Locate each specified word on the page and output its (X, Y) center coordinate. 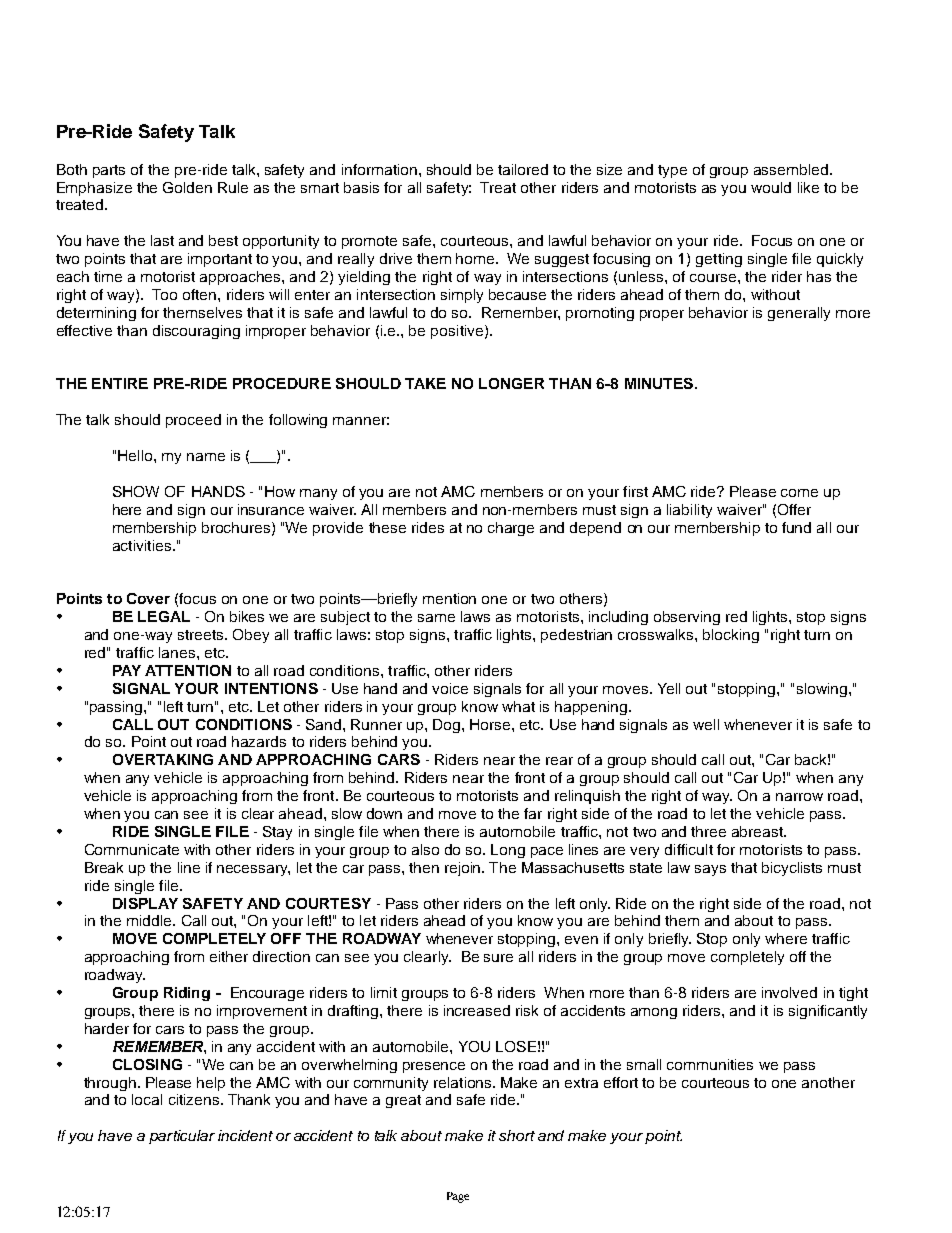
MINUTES (659, 383)
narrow (799, 797)
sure (498, 958)
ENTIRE (120, 383)
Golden (187, 187)
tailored (523, 169)
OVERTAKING (163, 759)
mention (449, 598)
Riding (187, 994)
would (771, 187)
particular (182, 1137)
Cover (148, 598)
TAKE (425, 383)
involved (789, 992)
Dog (446, 726)
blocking (731, 636)
